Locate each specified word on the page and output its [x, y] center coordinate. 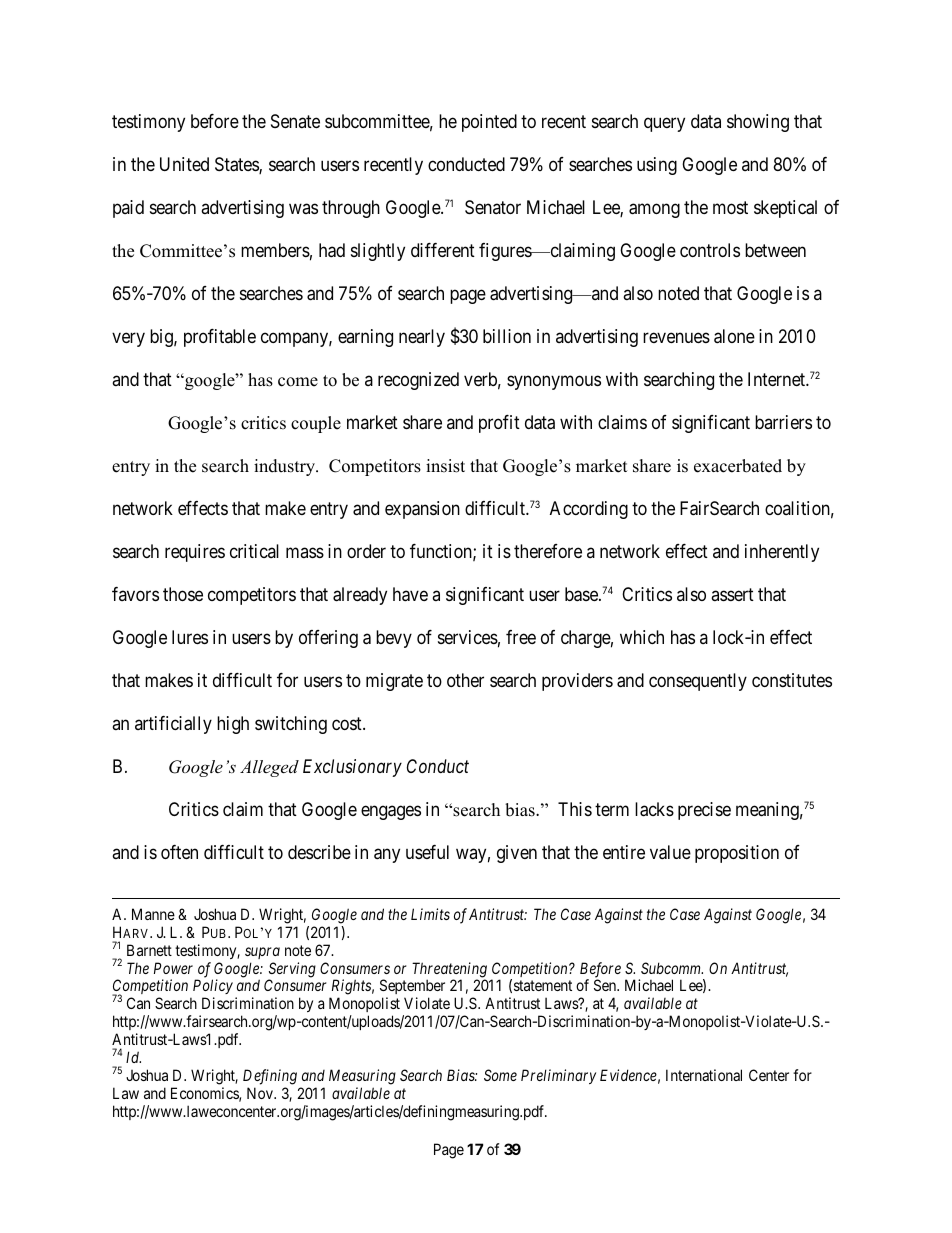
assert [732, 594]
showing [758, 123]
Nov [261, 1093]
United [184, 164]
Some [500, 1075]
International [704, 1075]
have [410, 594]
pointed [489, 123]
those [183, 594]
